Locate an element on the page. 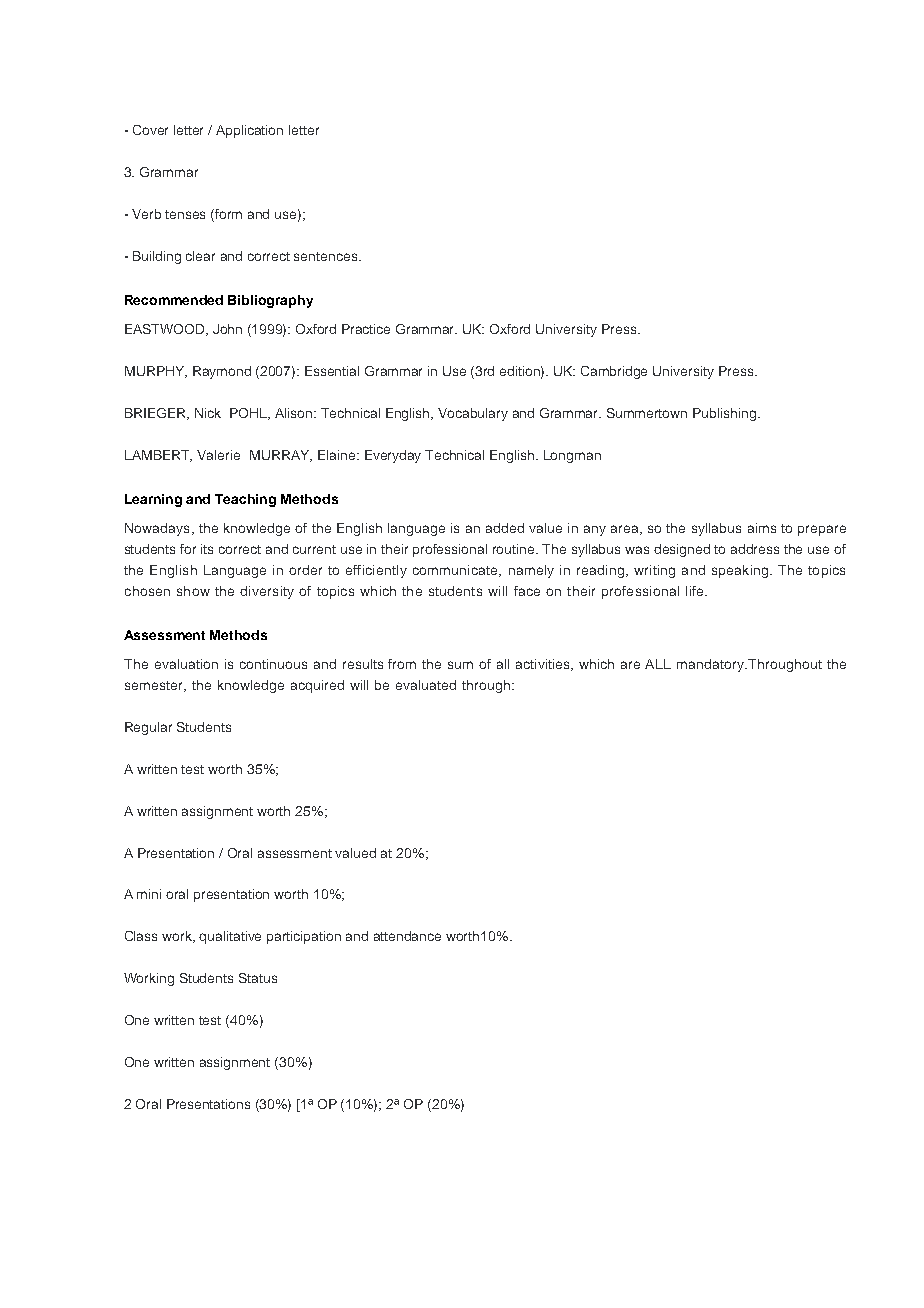 The width and height of the page is (924, 1308). Application is located at coordinates (249, 131).
